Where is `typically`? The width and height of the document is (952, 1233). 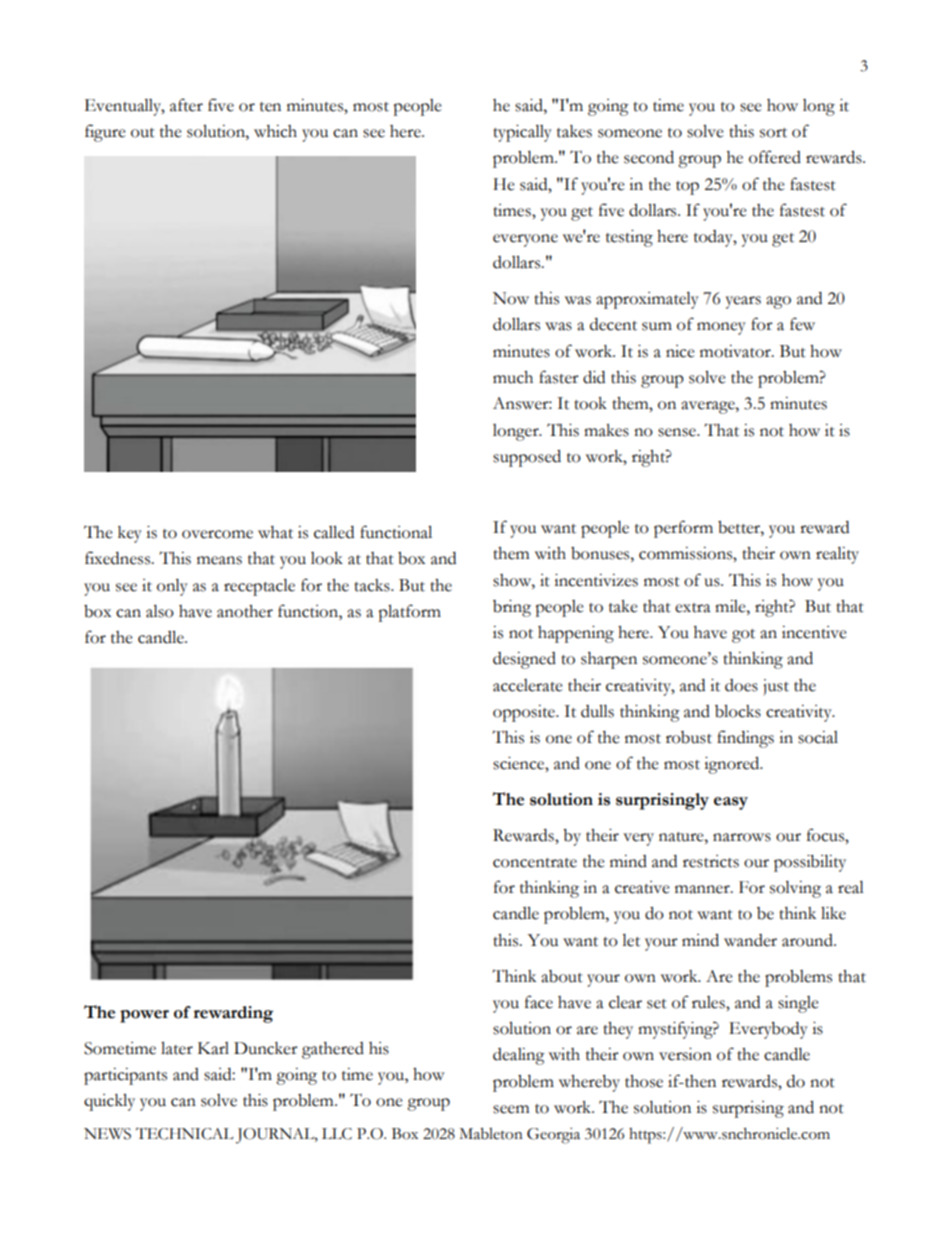
typically is located at coordinates (522, 133).
